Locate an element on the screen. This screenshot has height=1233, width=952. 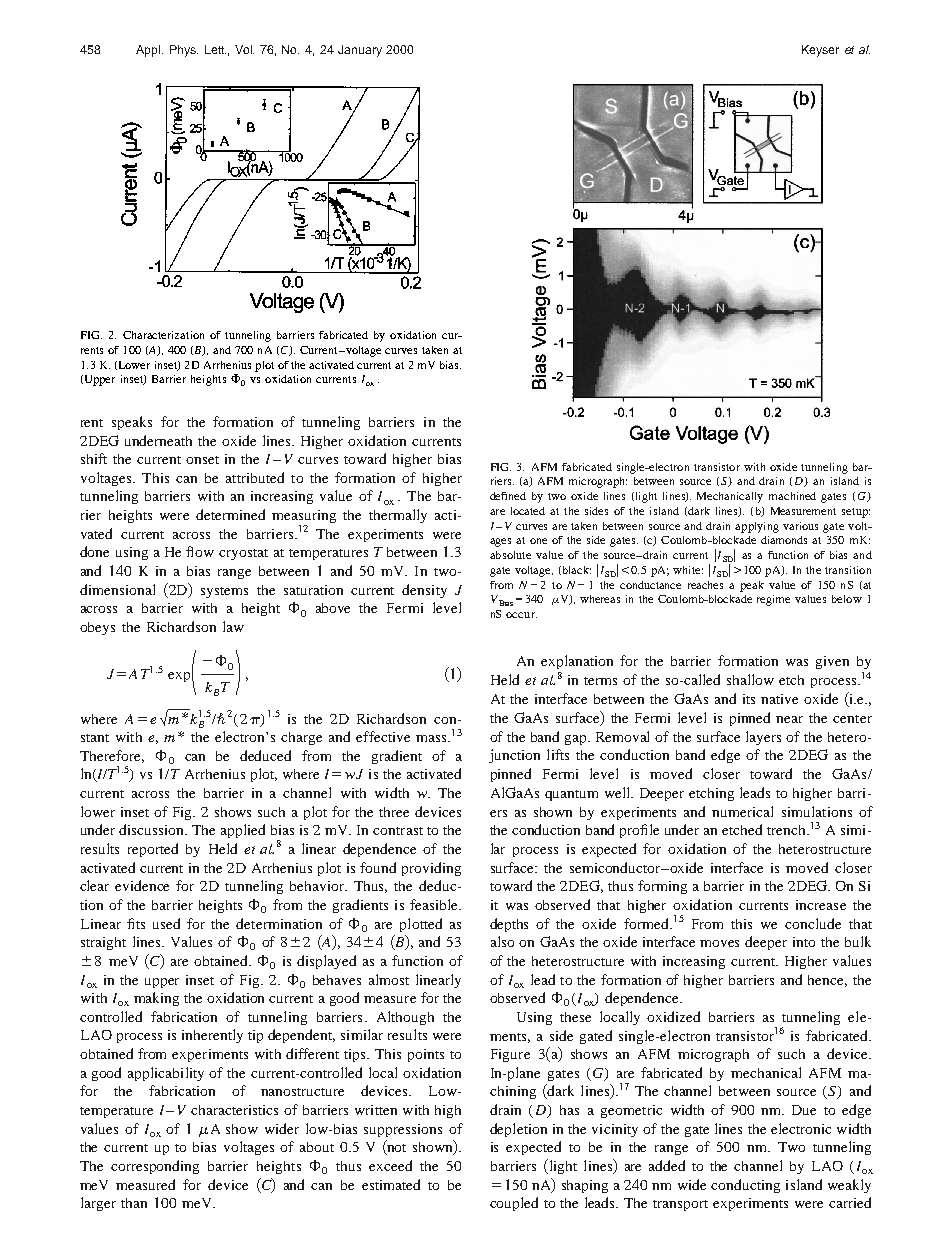
discussion is located at coordinates (153, 829).
